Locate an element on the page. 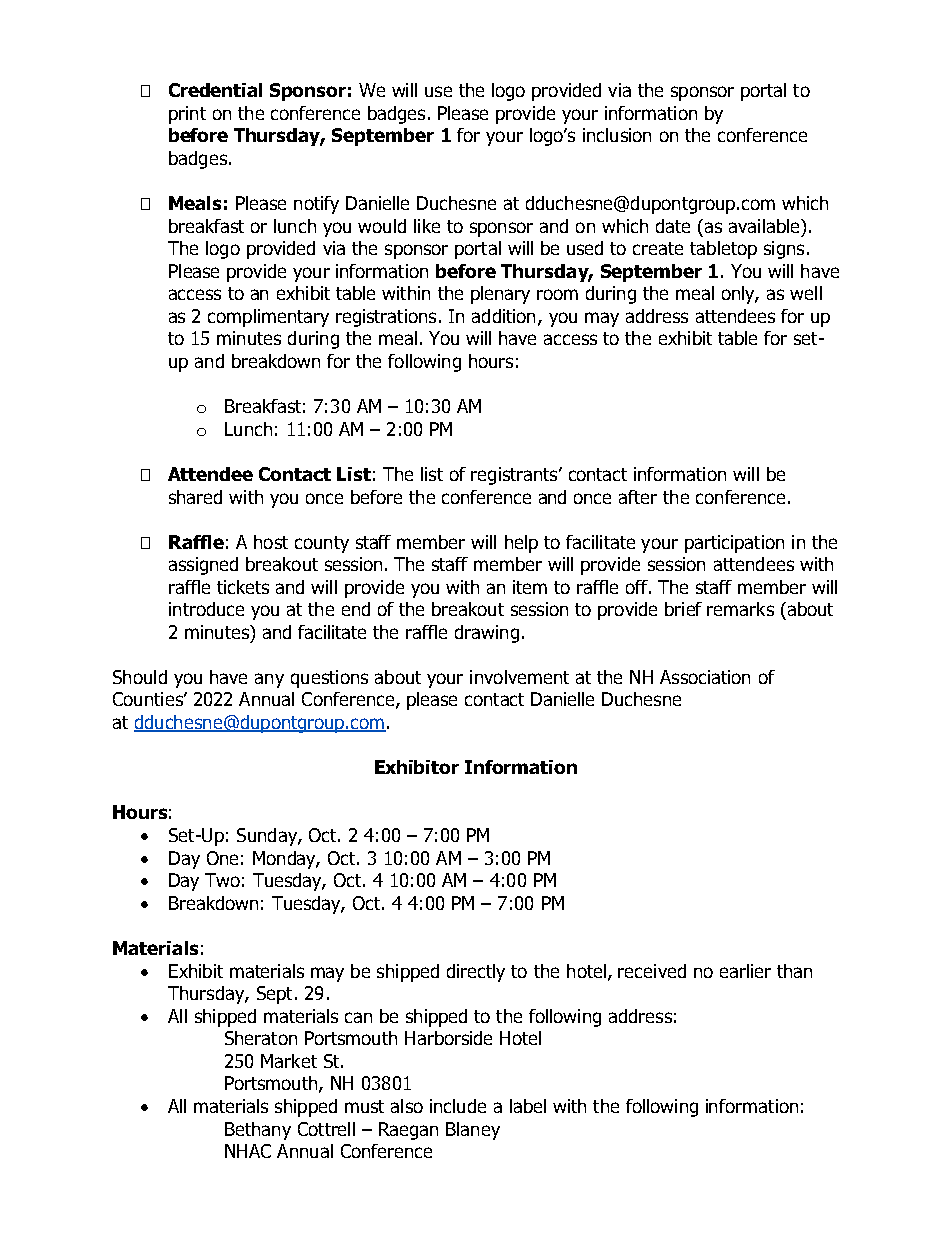 The width and height of the page is (952, 1233). available is located at coordinates (765, 226).
